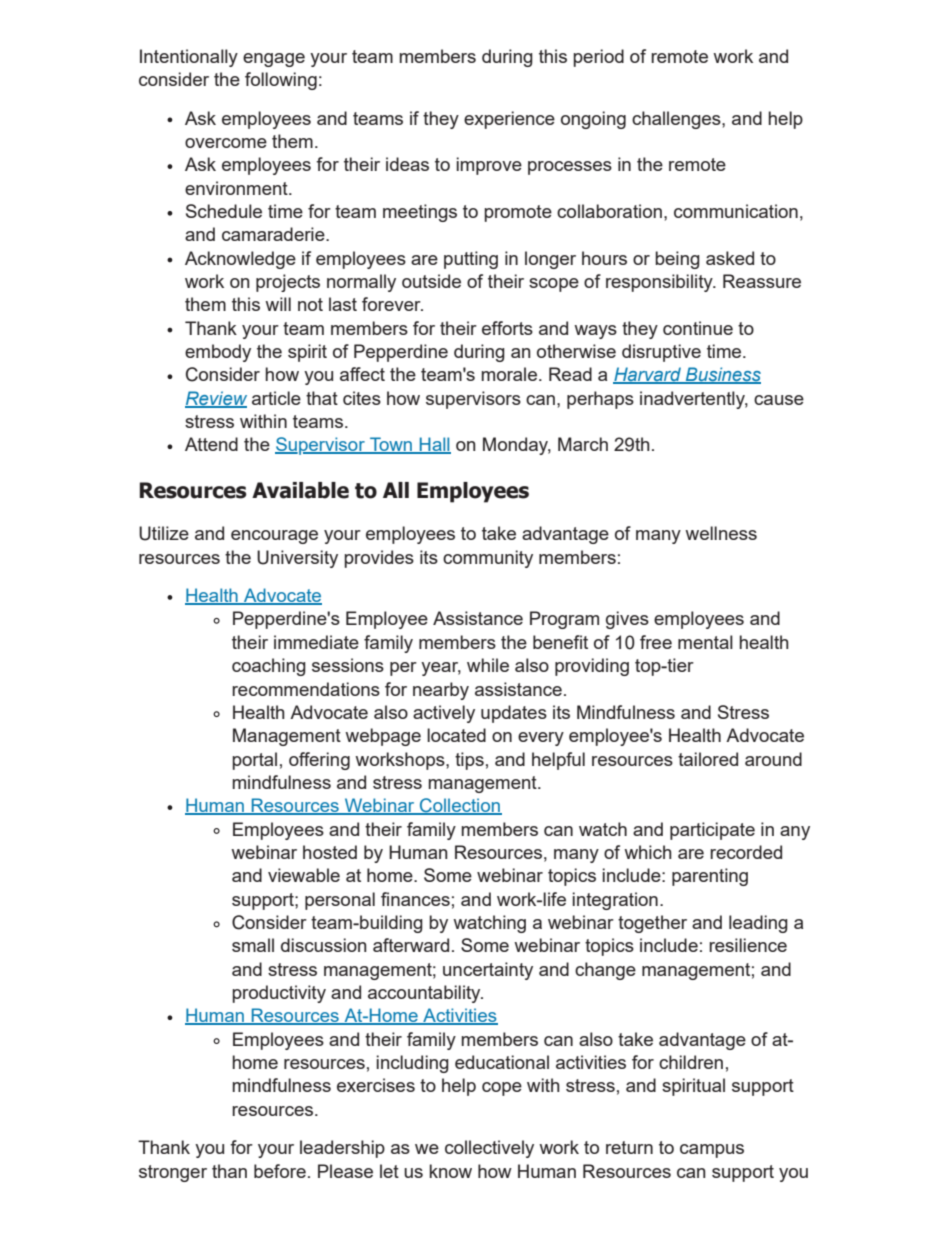 The height and width of the screenshot is (1233, 952). What do you see at coordinates (489, 1149) in the screenshot?
I see `collectively` at bounding box center [489, 1149].
